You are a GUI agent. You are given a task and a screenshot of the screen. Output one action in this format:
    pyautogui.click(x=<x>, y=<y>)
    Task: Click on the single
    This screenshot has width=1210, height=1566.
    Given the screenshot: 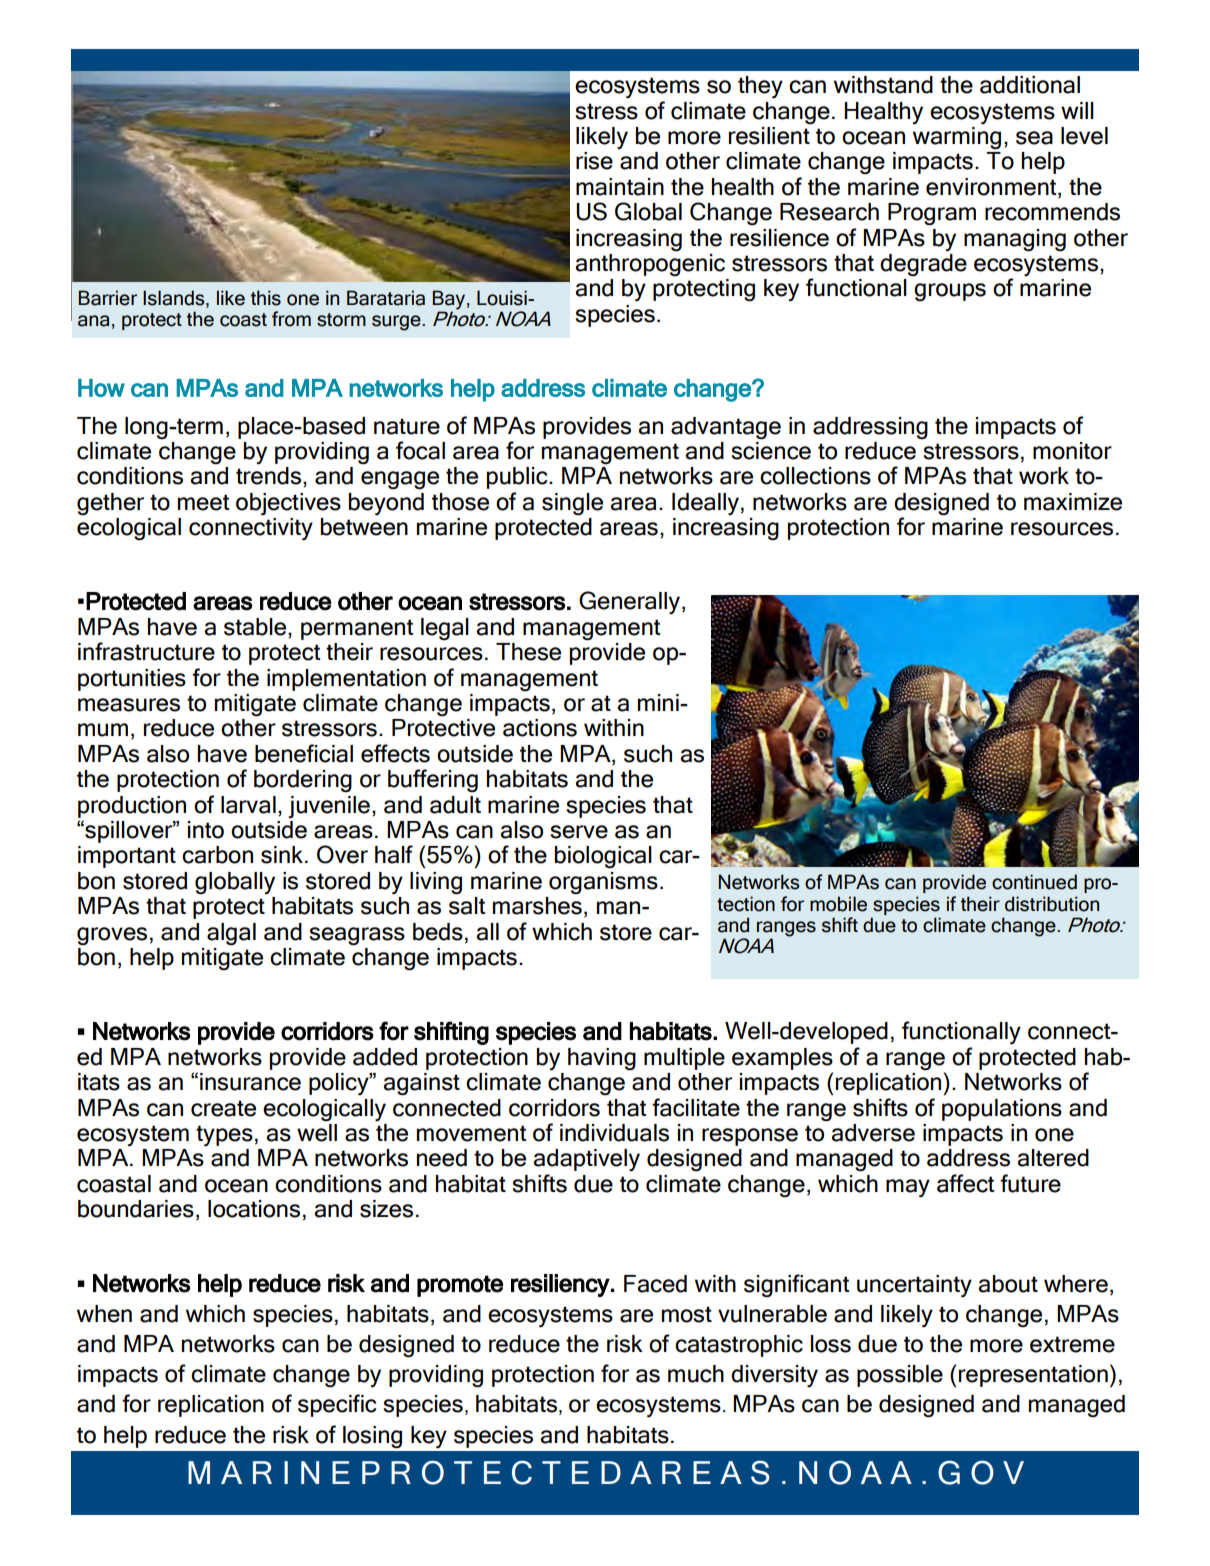 What is the action you would take?
    pyautogui.click(x=572, y=504)
